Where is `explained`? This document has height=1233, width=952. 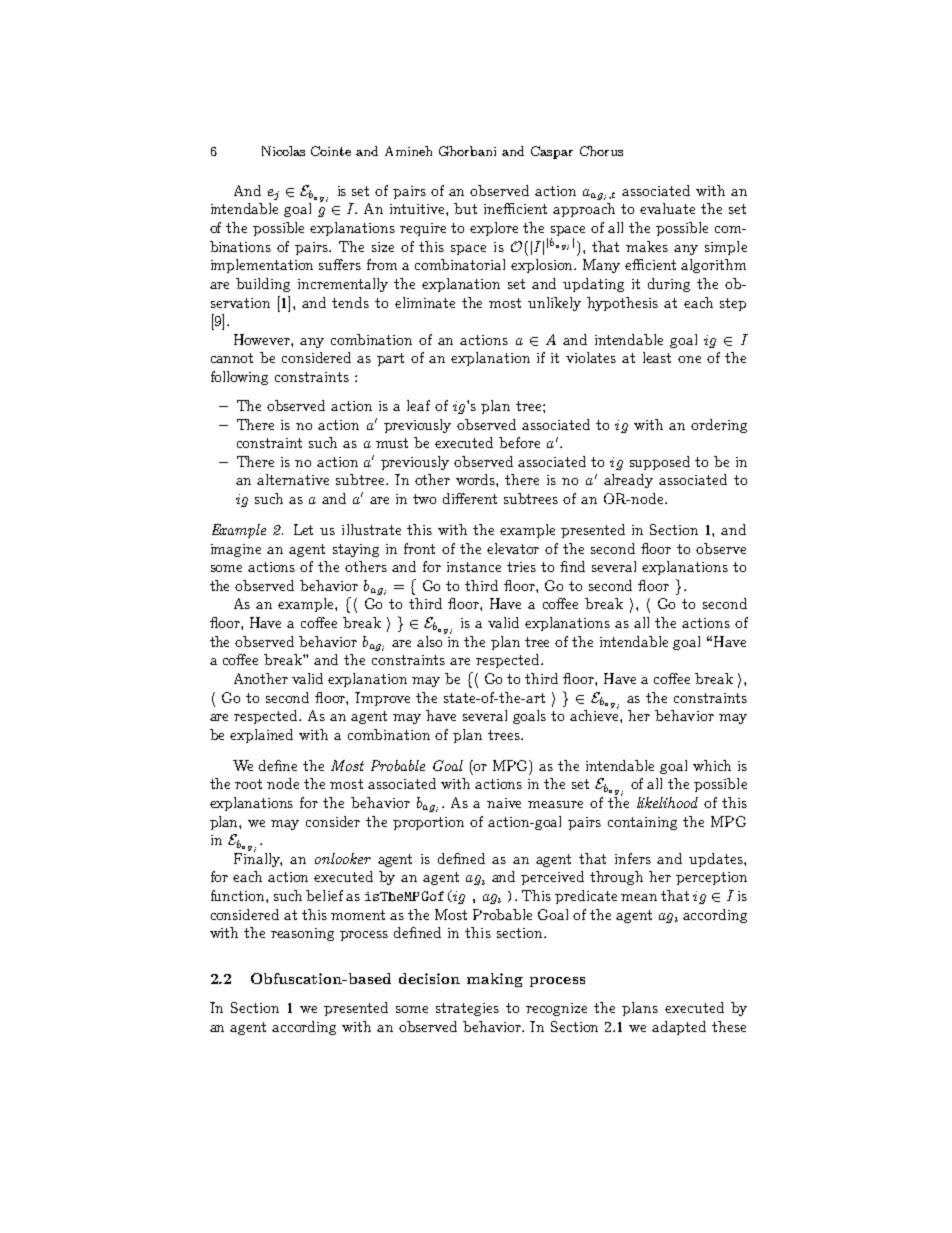
explained is located at coordinates (261, 736).
